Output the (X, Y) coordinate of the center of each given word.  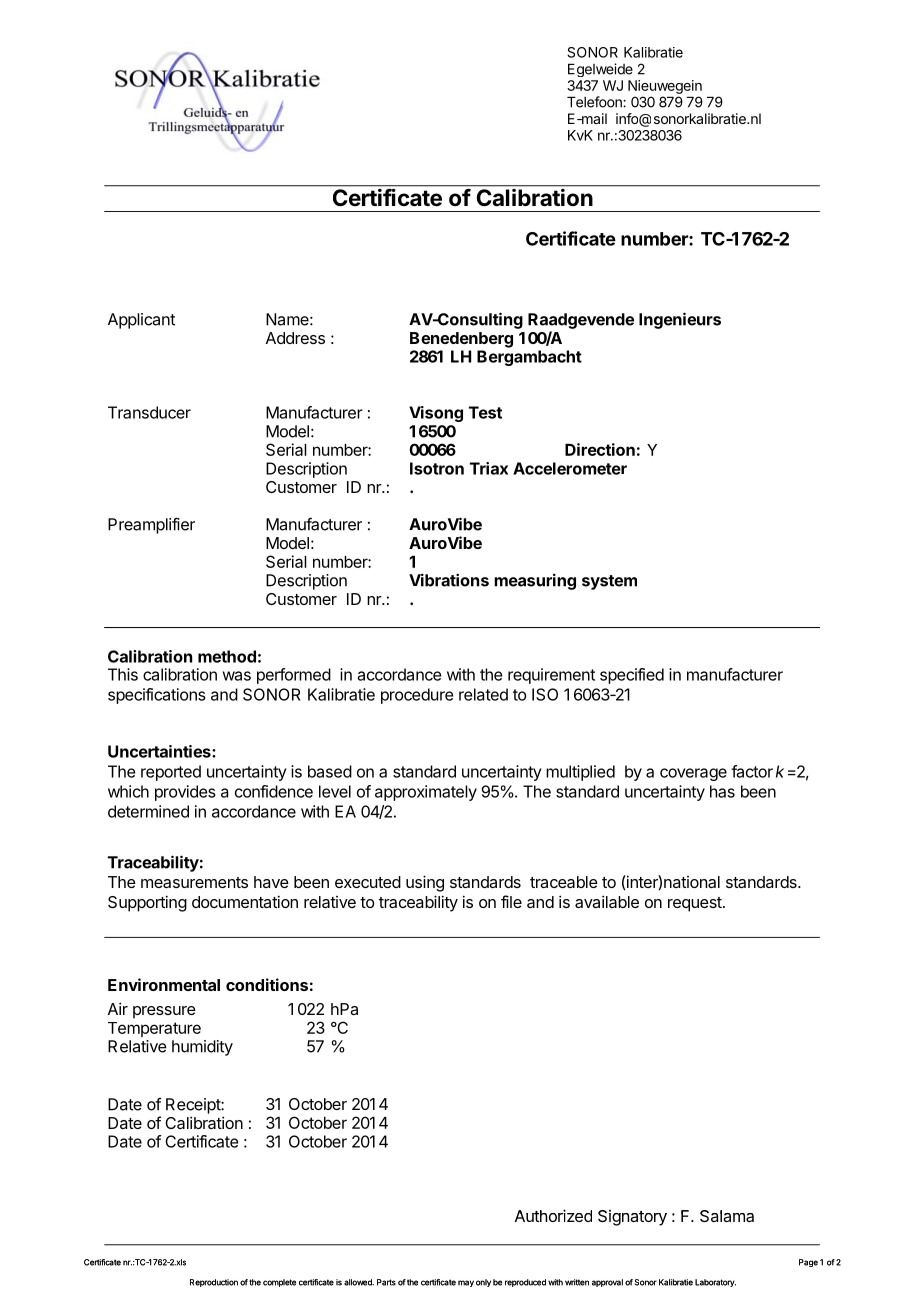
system (609, 582)
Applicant (141, 321)
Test (485, 412)
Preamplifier (151, 525)
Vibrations (449, 580)
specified (632, 676)
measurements (194, 882)
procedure (417, 696)
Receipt (194, 1106)
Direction (600, 449)
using (425, 883)
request (696, 904)
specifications (157, 696)
